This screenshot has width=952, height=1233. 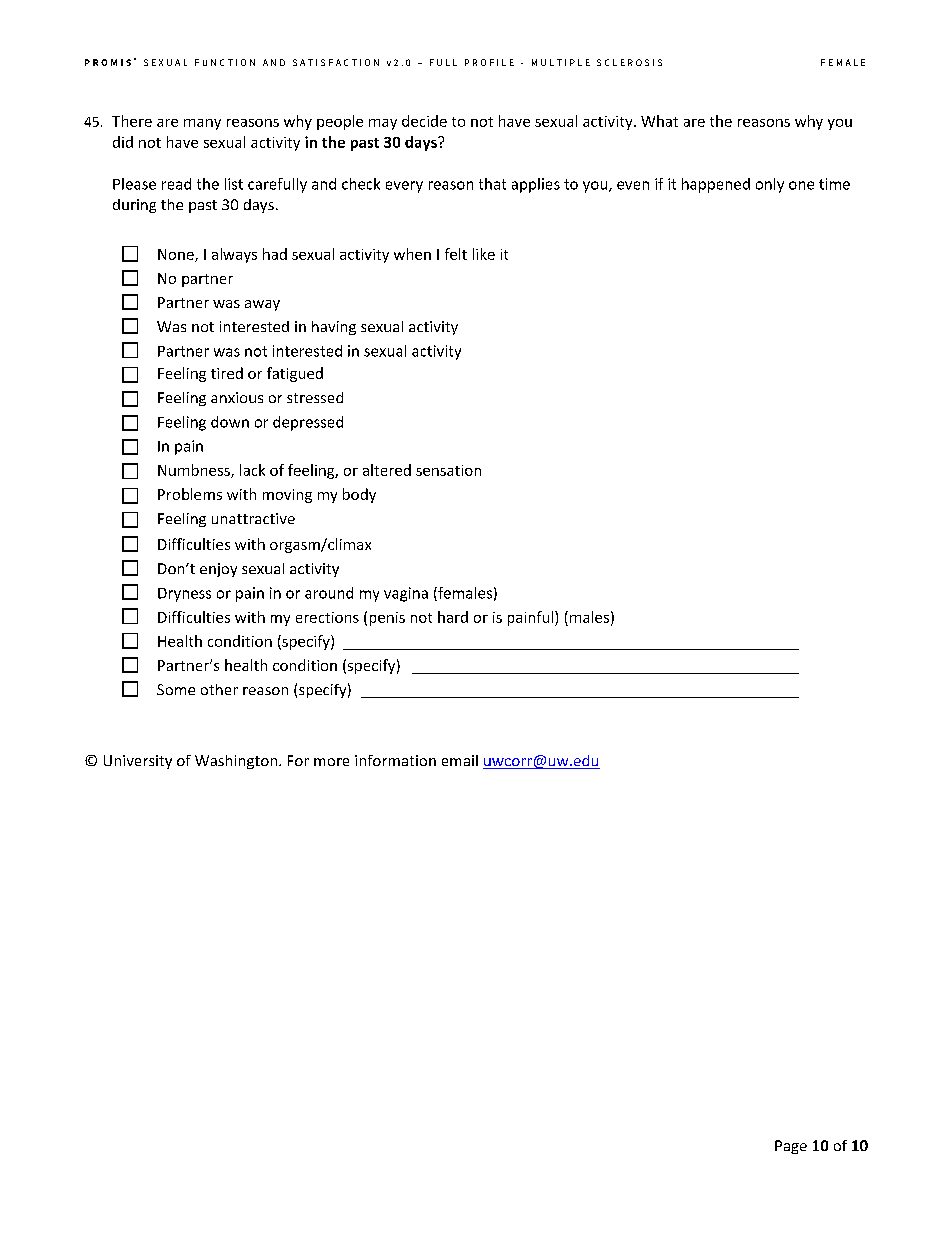 I want to click on email, so click(x=460, y=760).
